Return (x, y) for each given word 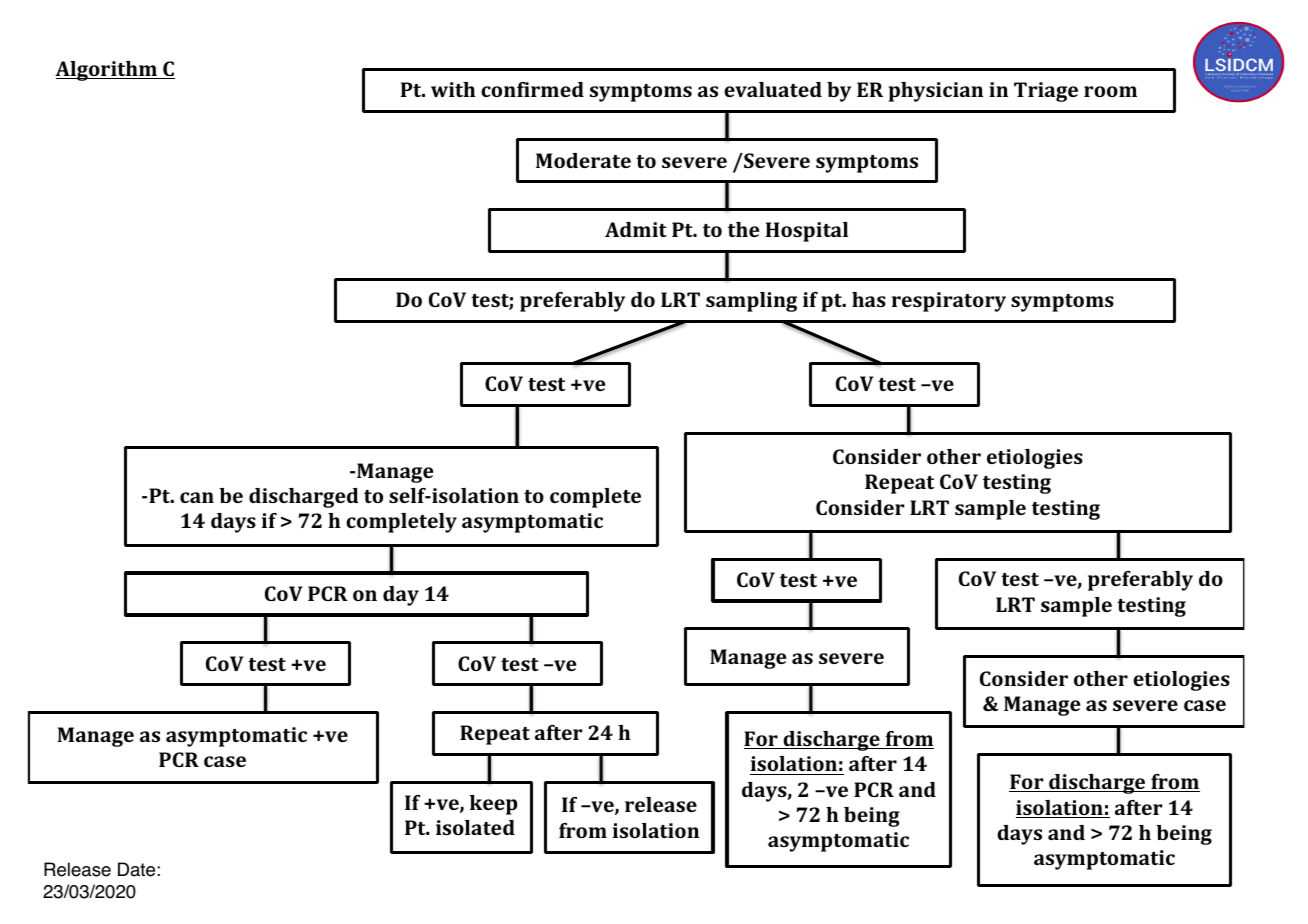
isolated (475, 827)
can (197, 497)
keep (493, 805)
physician (936, 92)
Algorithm (107, 71)
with (453, 89)
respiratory (949, 302)
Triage (1046, 92)
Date (136, 869)
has (869, 299)
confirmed (532, 89)
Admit (636, 229)
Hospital (807, 232)
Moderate (583, 160)
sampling (751, 302)
